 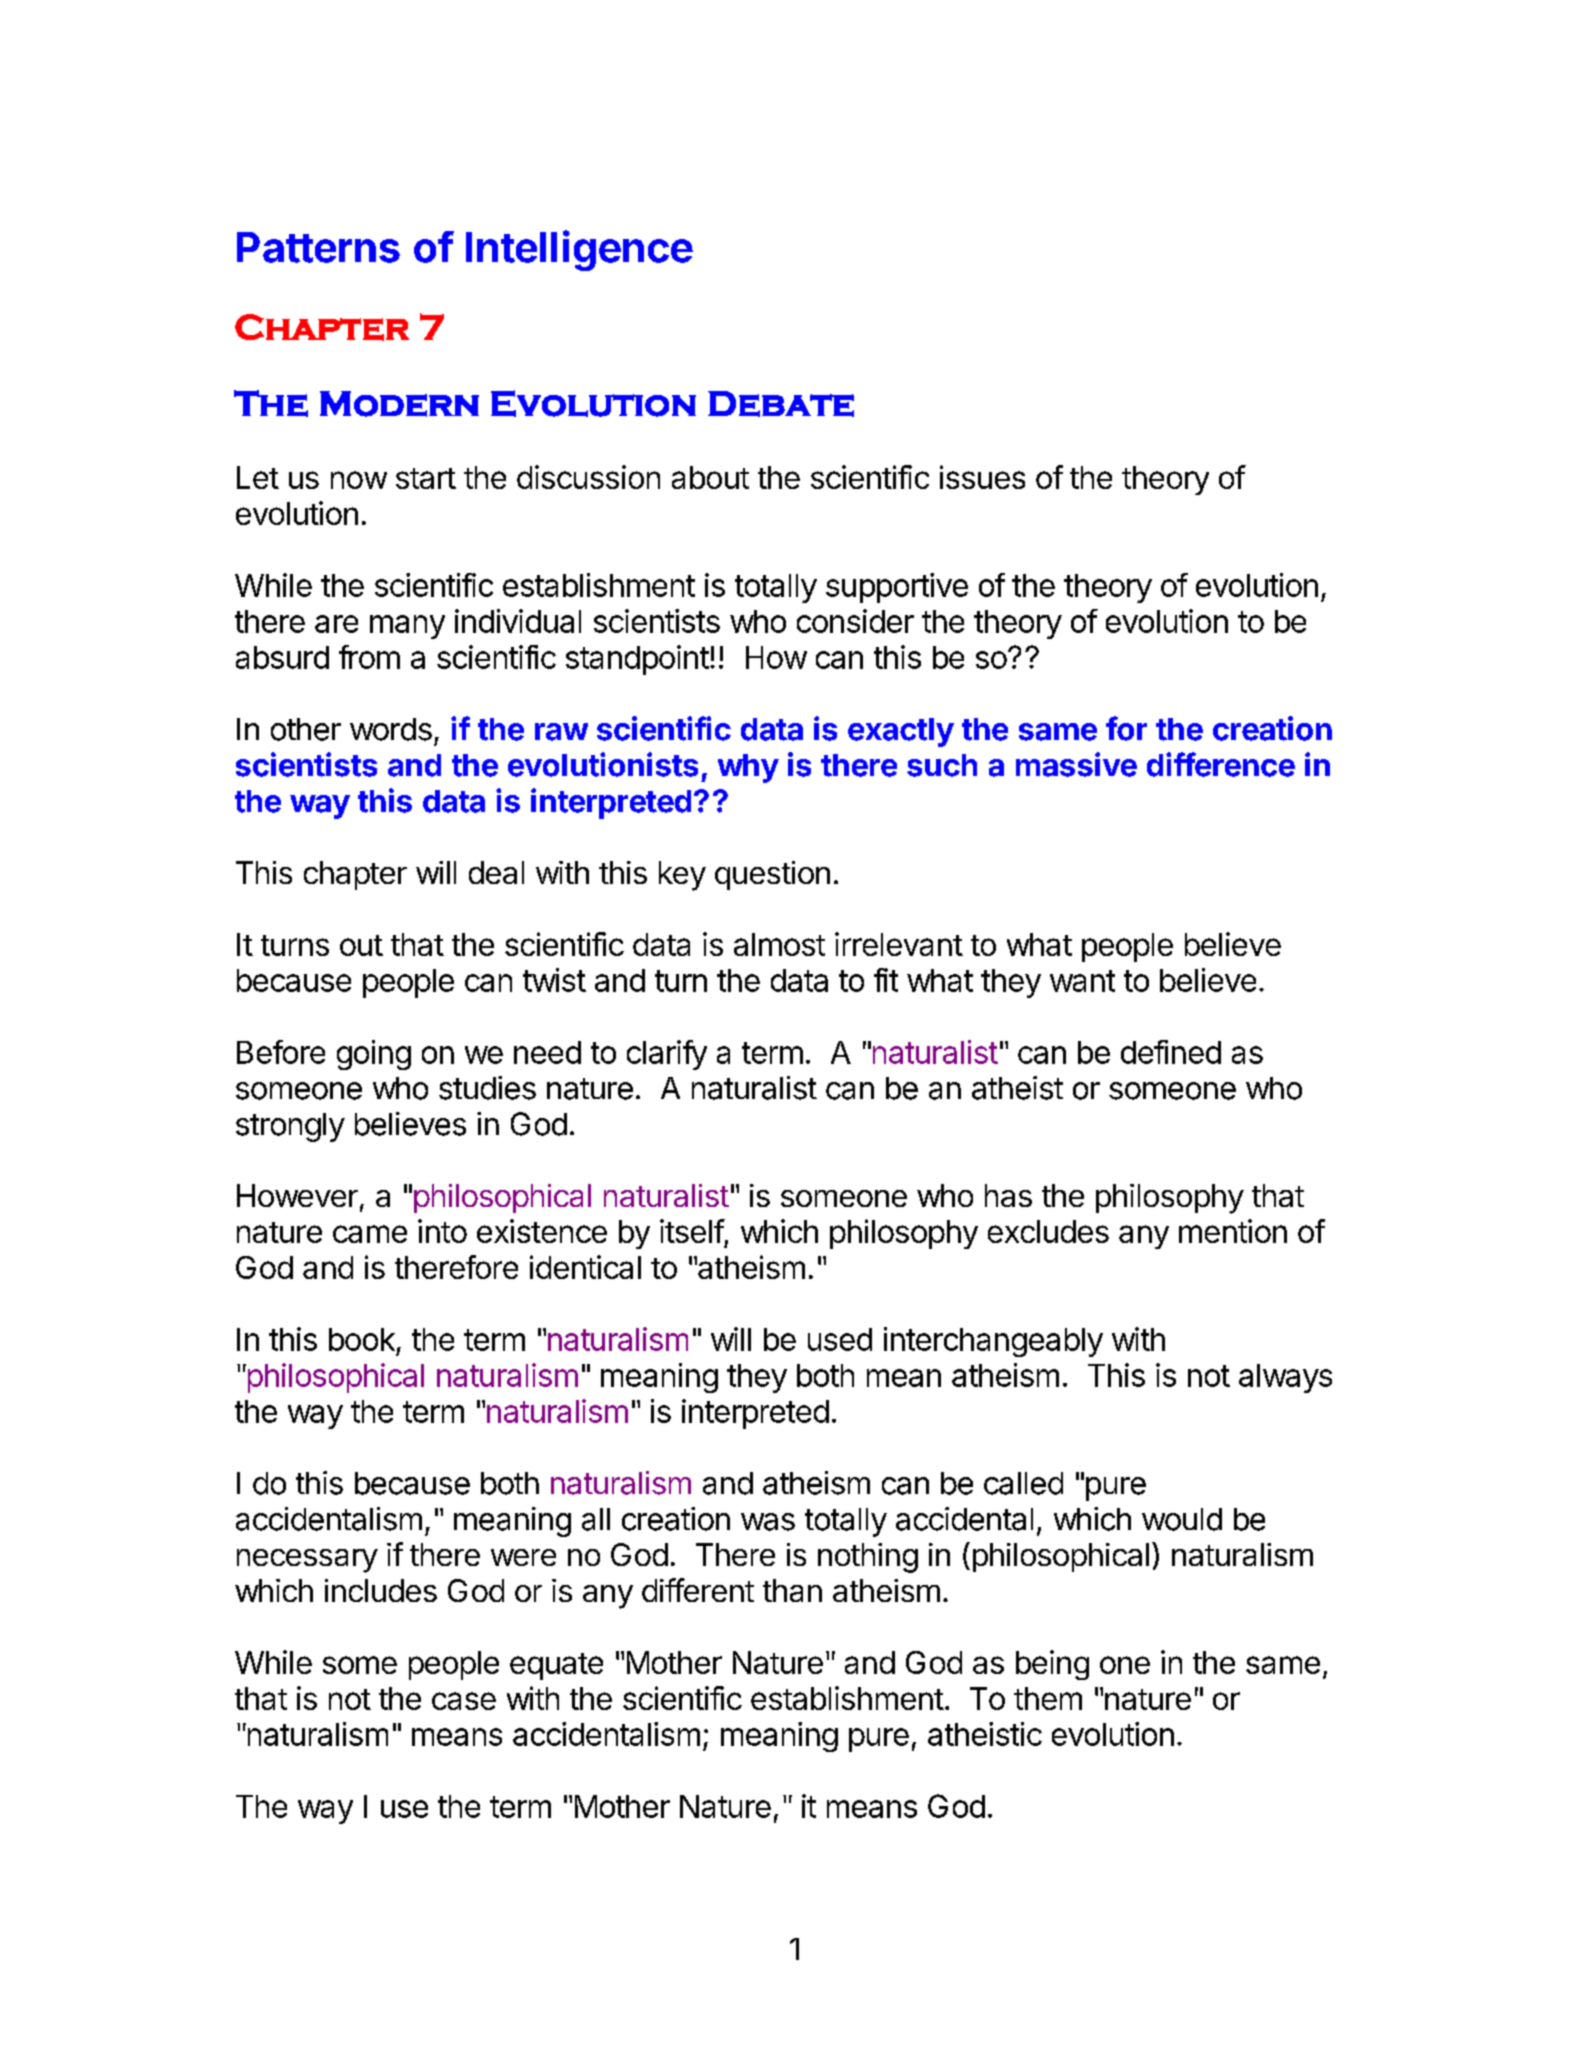 I want to click on Patterns, so click(x=318, y=247).
